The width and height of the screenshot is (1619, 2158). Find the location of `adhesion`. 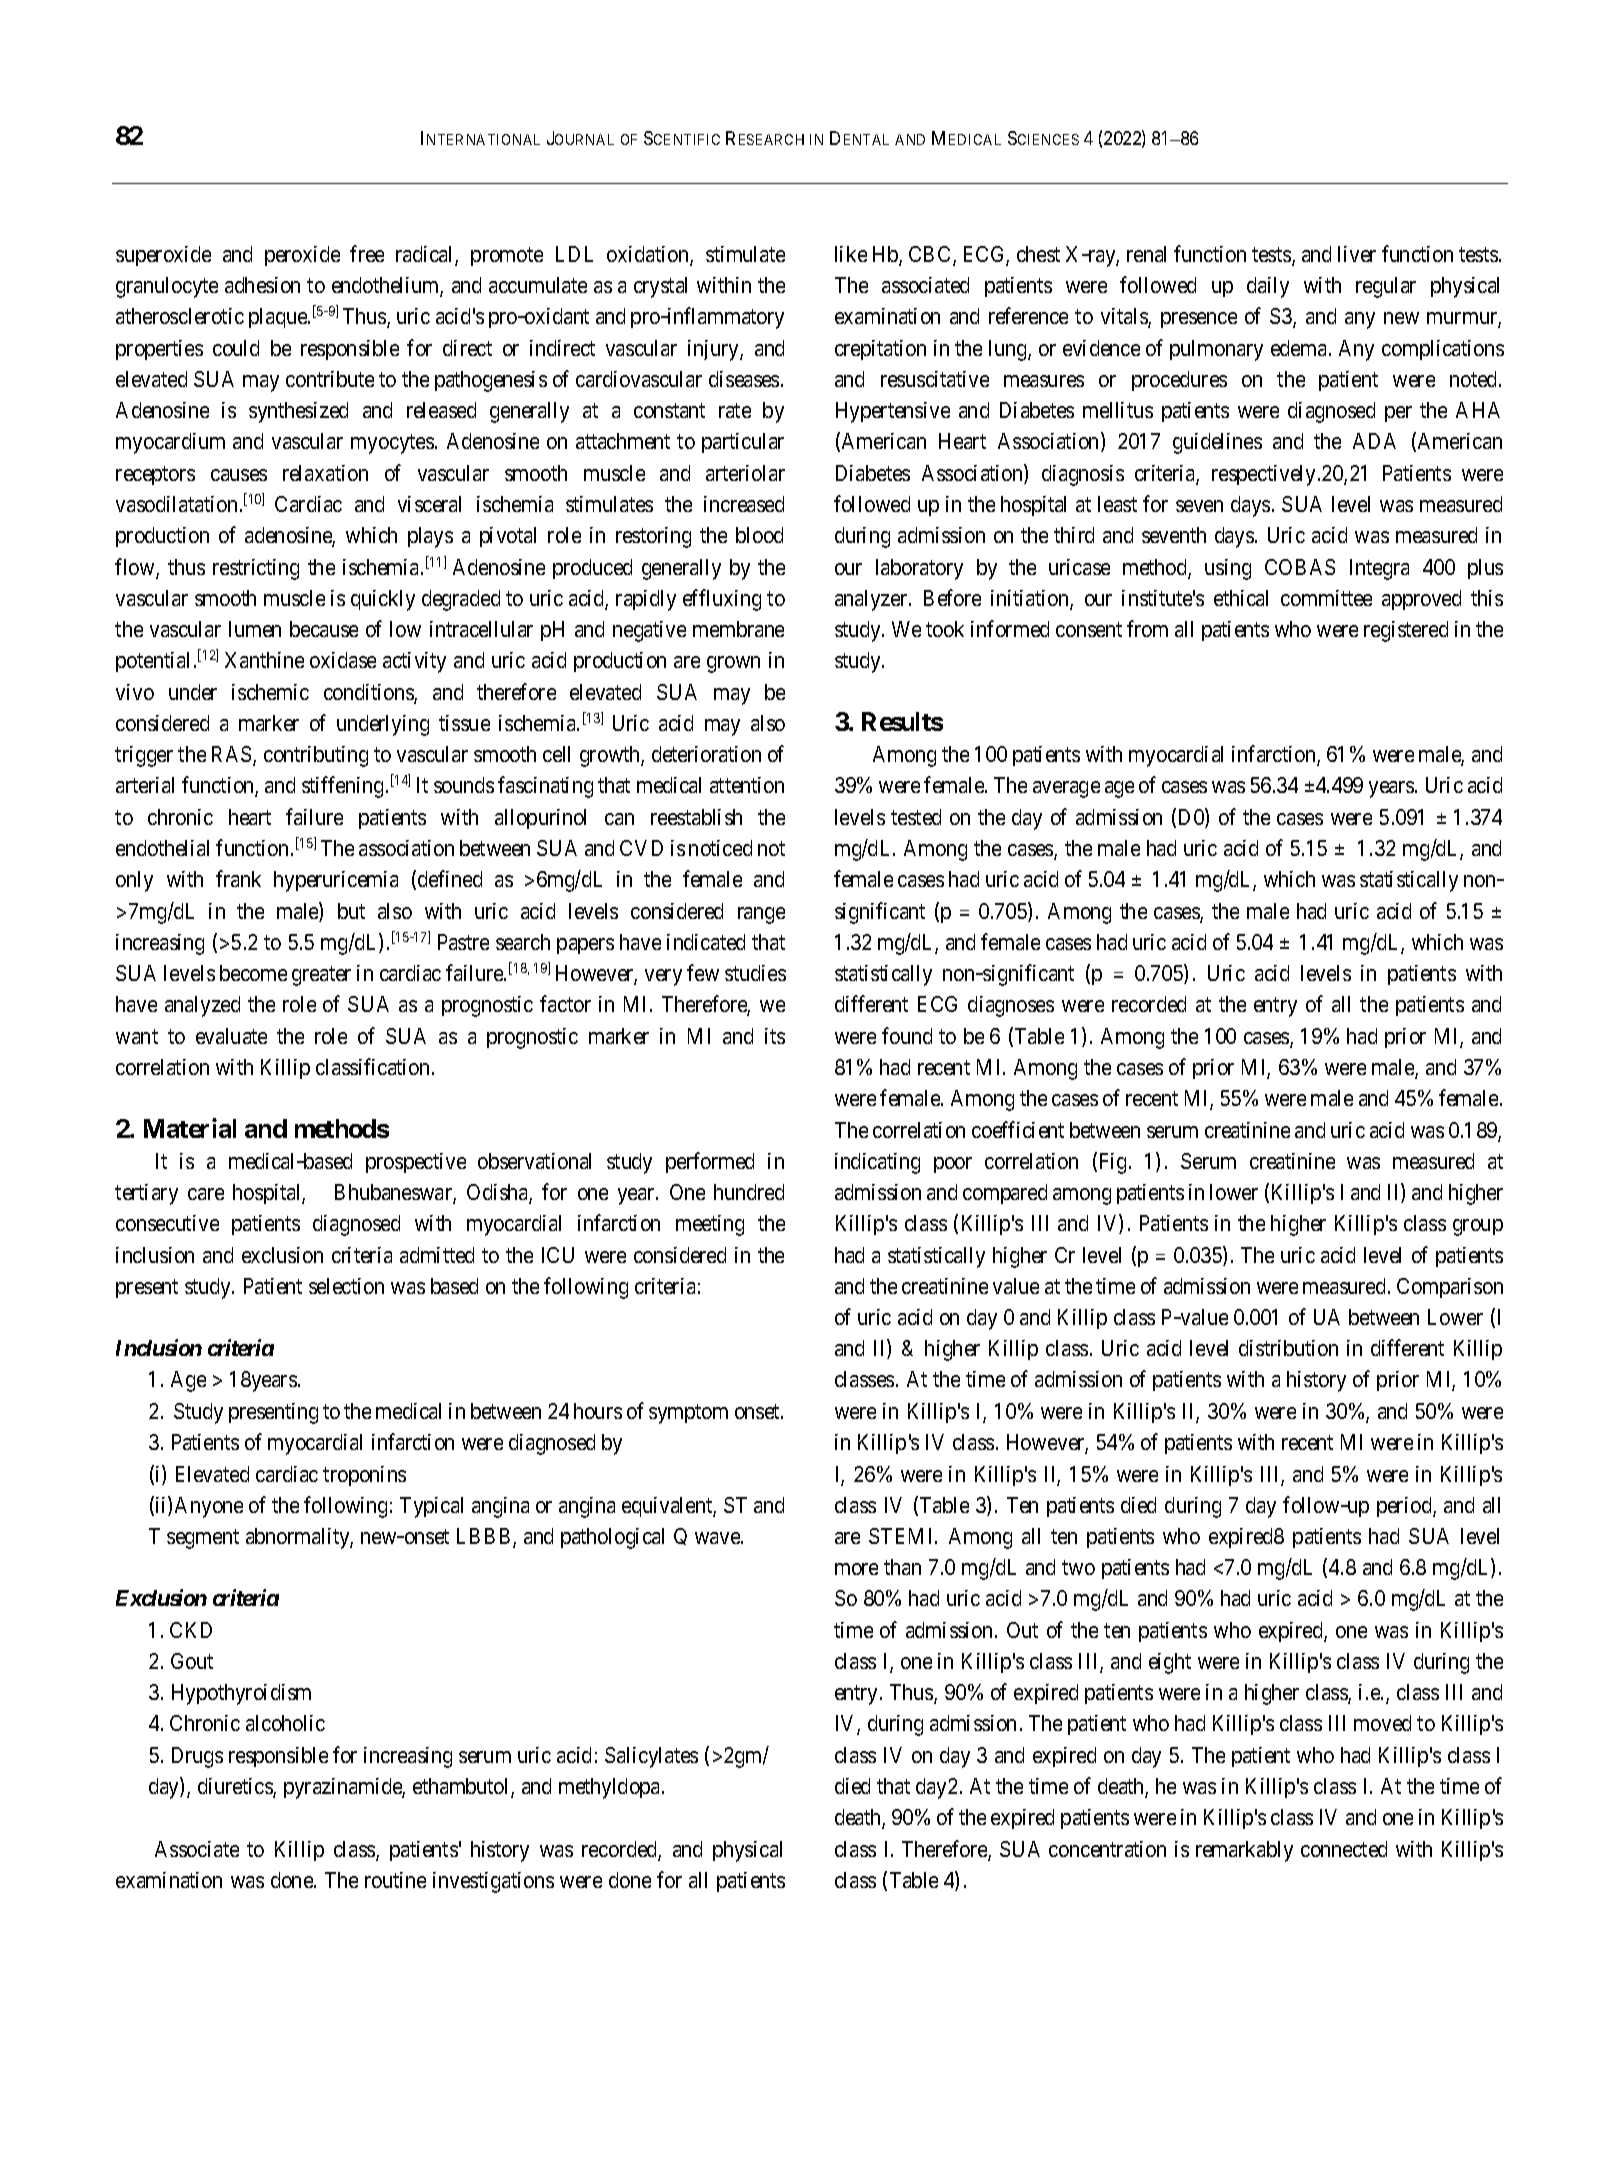

adhesion is located at coordinates (262, 285).
